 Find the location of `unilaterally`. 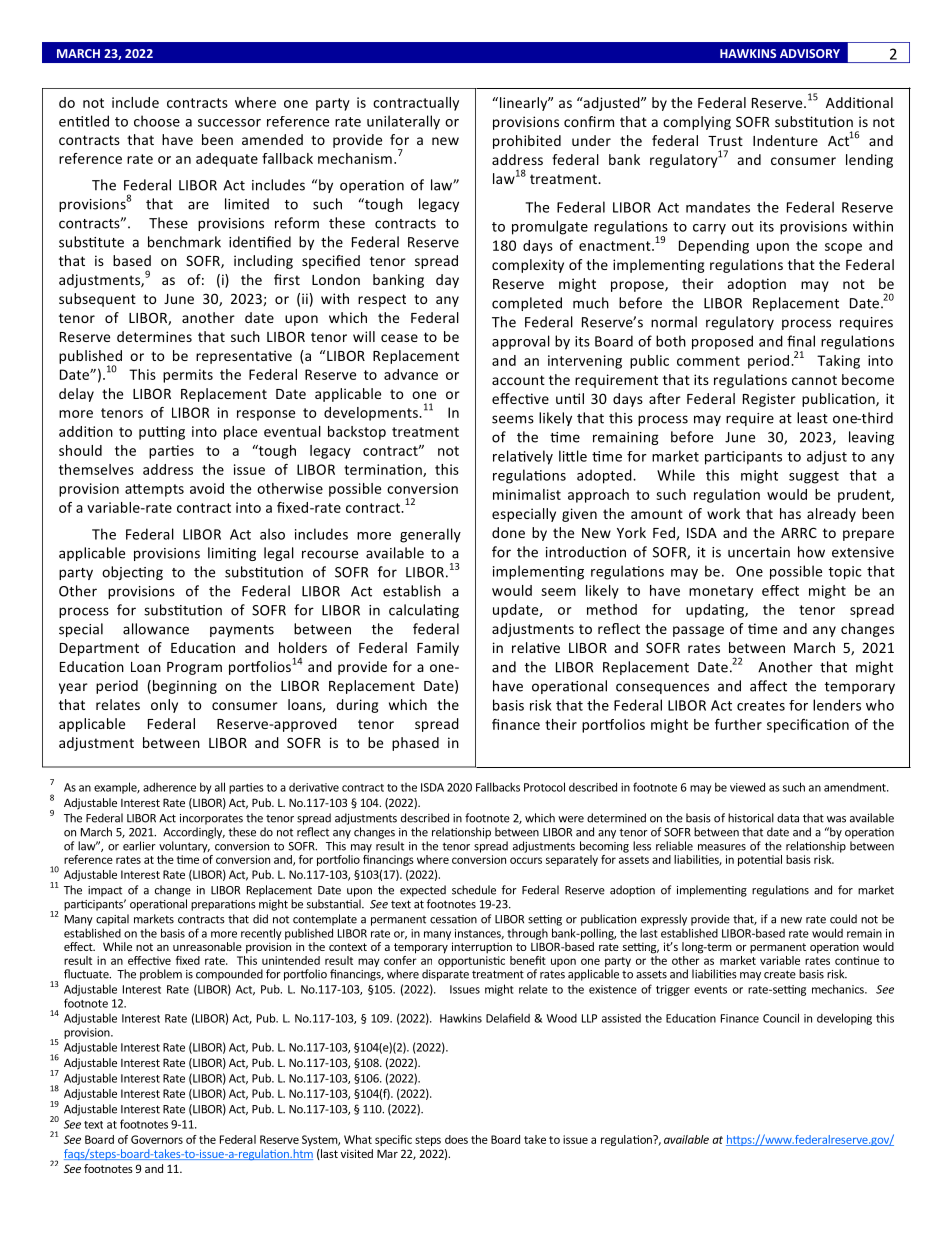

unilaterally is located at coordinates (403, 122).
